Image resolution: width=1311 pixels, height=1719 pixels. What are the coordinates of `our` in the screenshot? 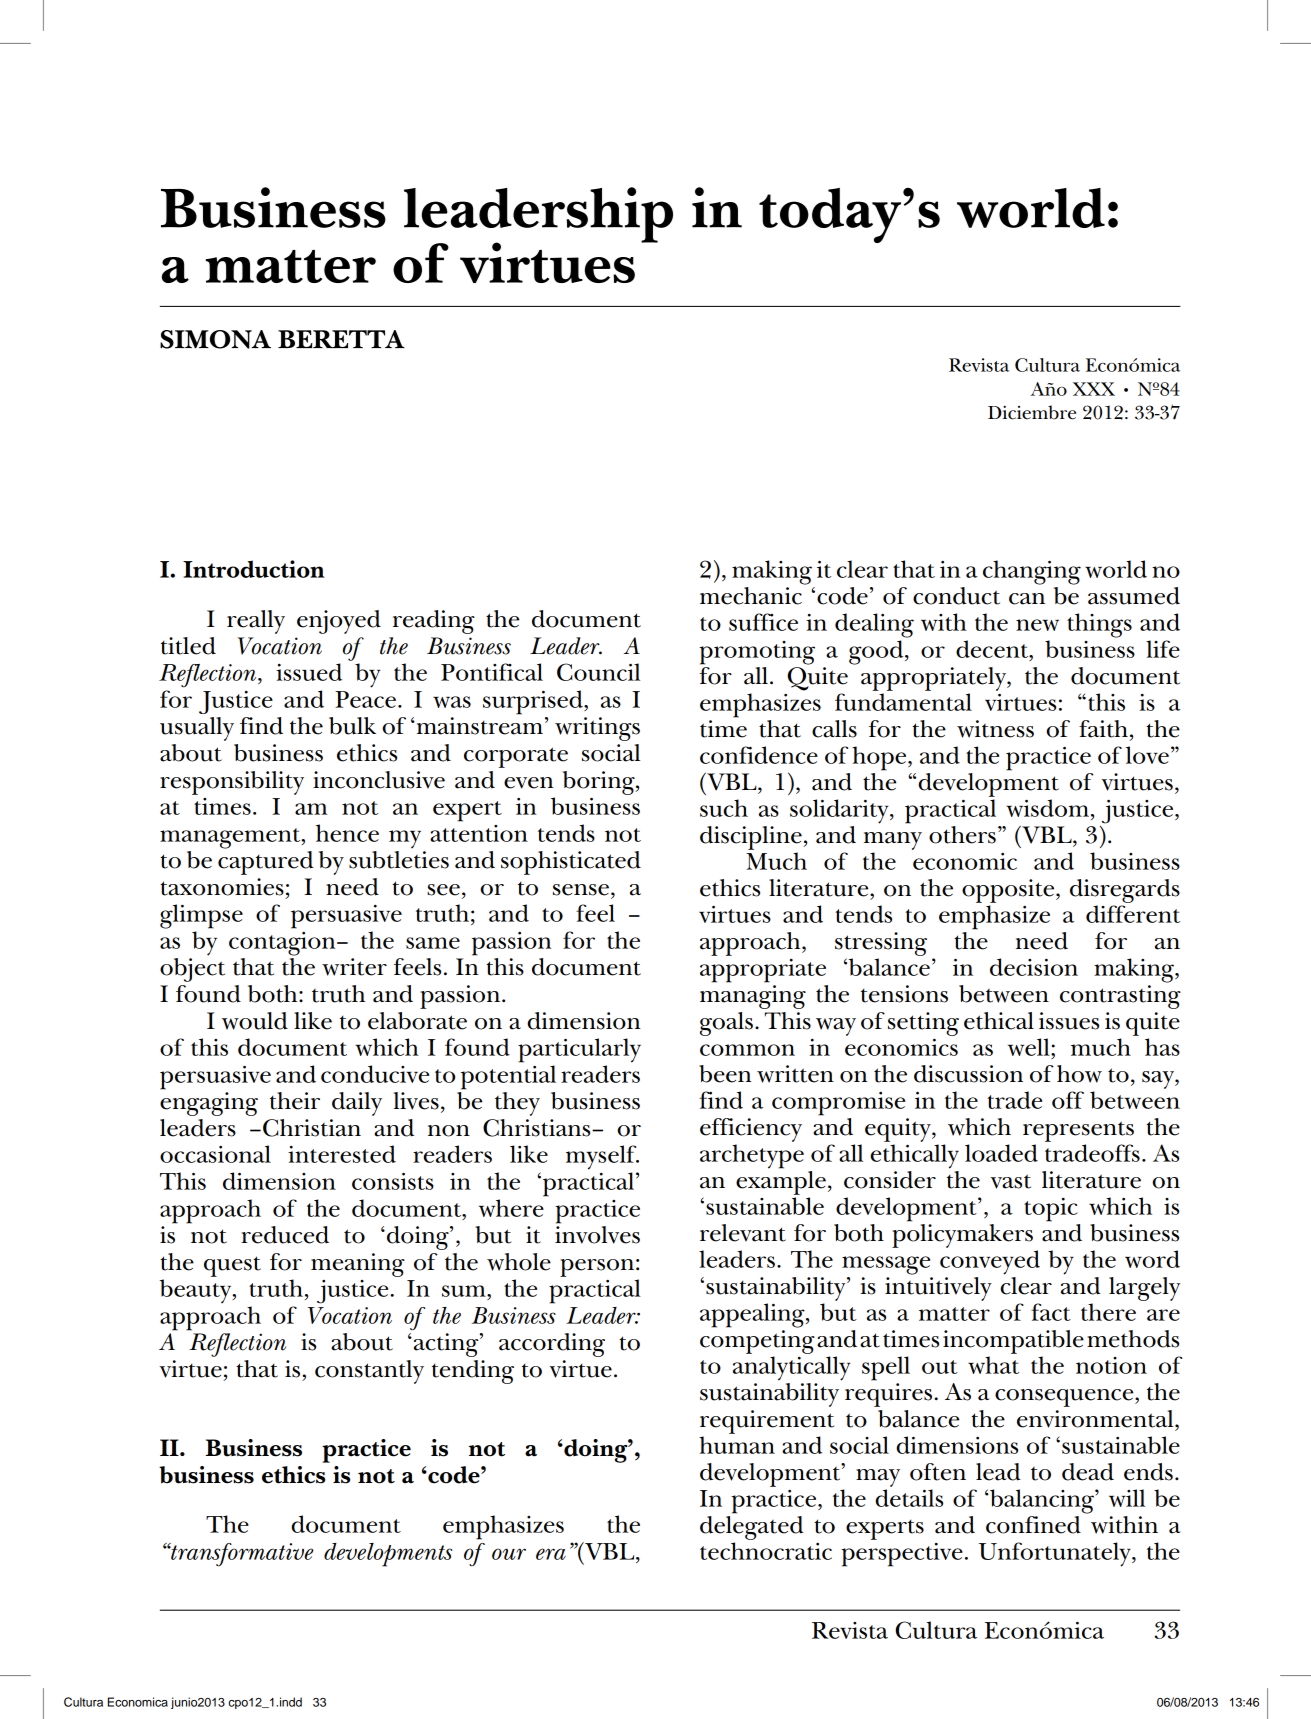 It's located at (509, 1554).
